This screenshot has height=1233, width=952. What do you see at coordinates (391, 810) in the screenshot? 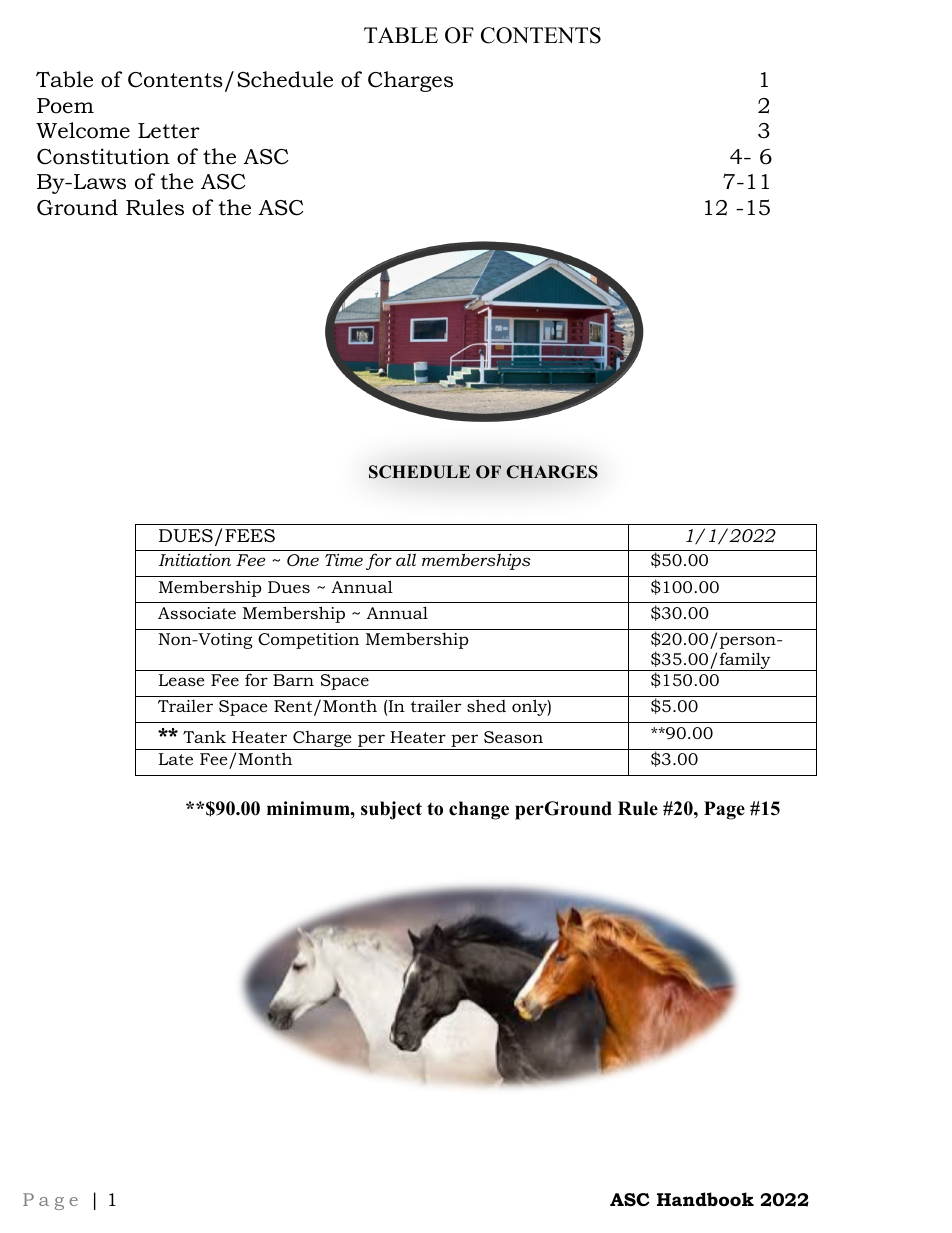
I see `subject` at bounding box center [391, 810].
